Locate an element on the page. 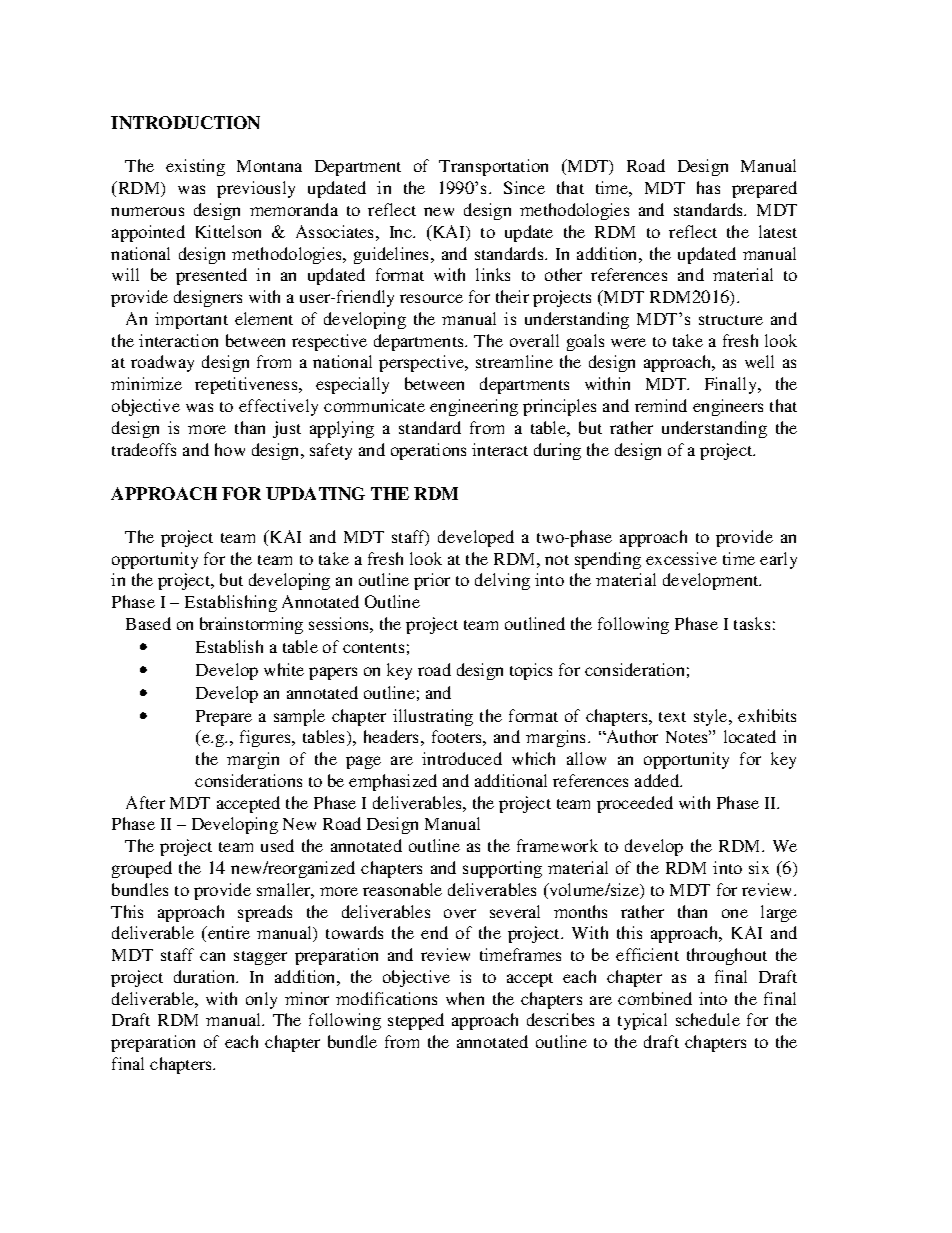 The height and width of the image is (1233, 952). prior is located at coordinates (432, 581).
